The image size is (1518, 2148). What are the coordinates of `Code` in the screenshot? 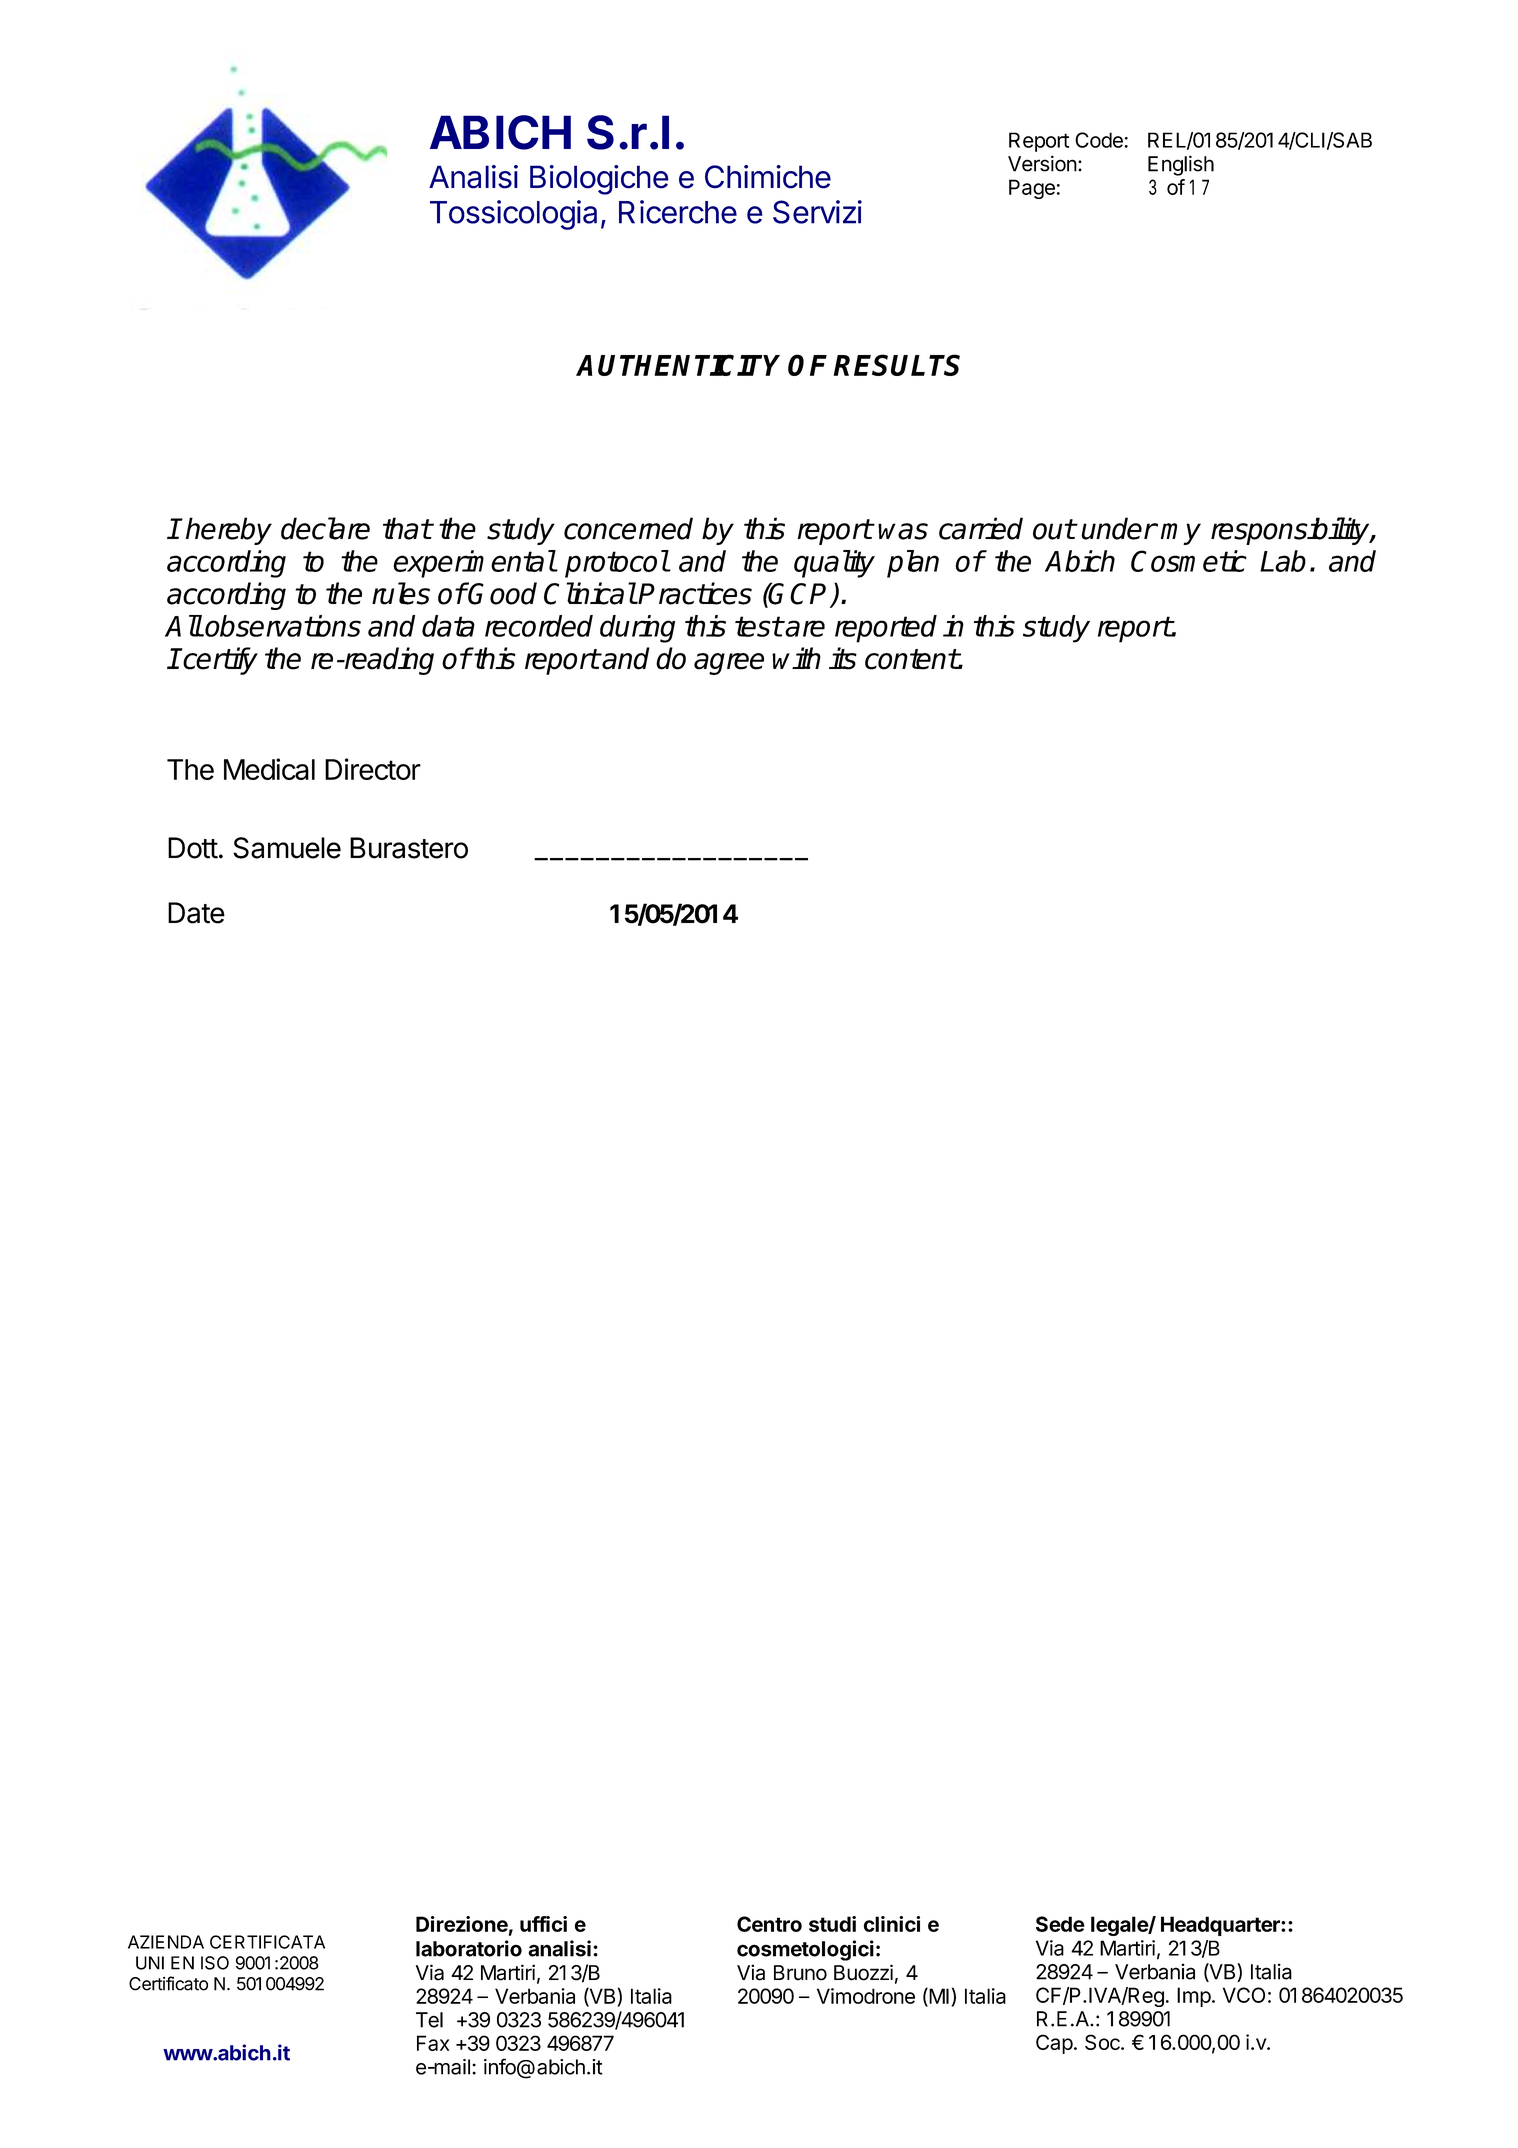 It's located at (1099, 140).
